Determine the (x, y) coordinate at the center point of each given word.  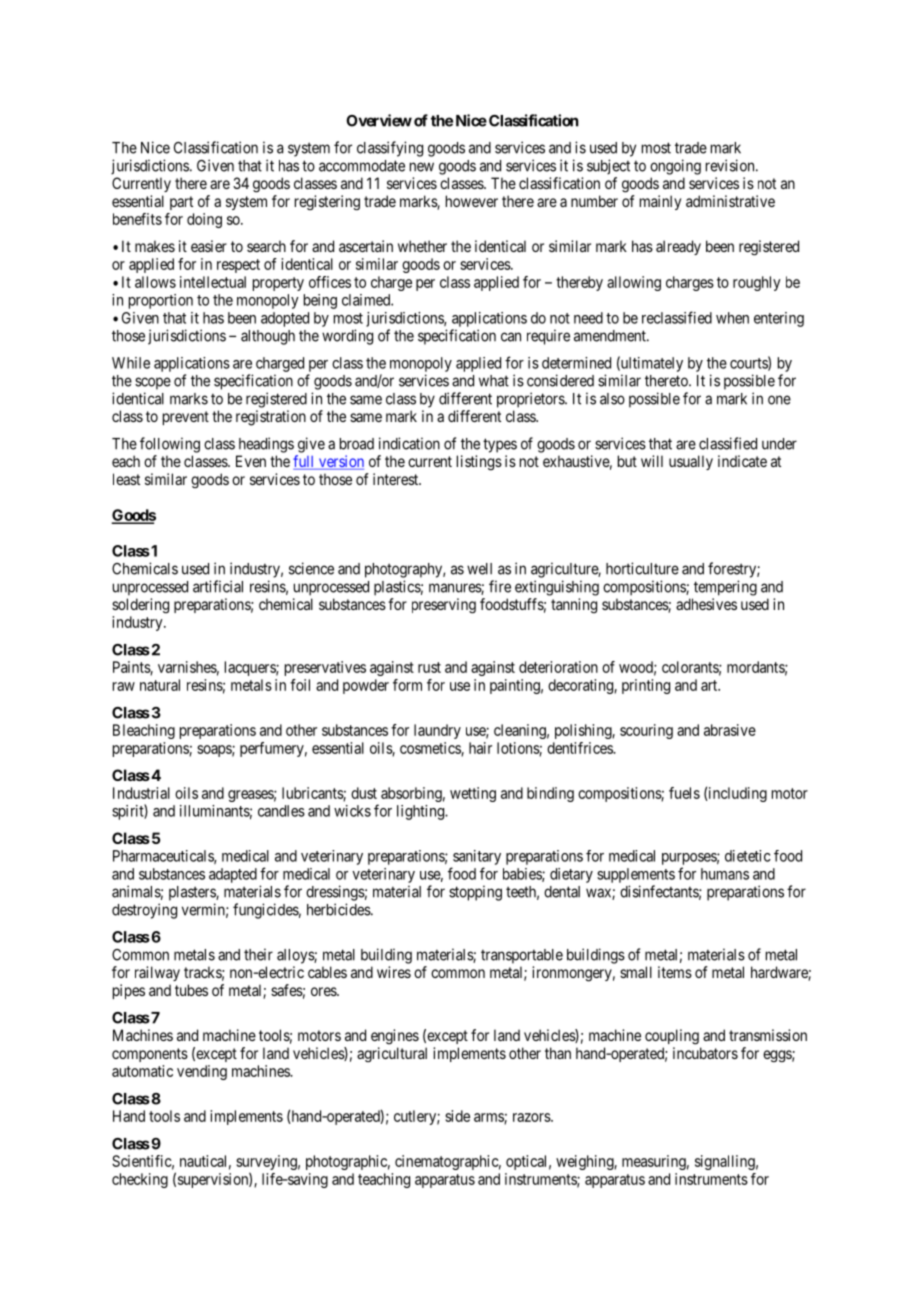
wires (394, 972)
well (479, 569)
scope (153, 383)
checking (140, 1180)
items (675, 972)
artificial (218, 586)
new (422, 167)
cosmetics (431, 749)
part (181, 203)
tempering (725, 588)
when (732, 318)
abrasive (730, 730)
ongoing (675, 167)
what (494, 381)
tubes (191, 990)
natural (160, 685)
